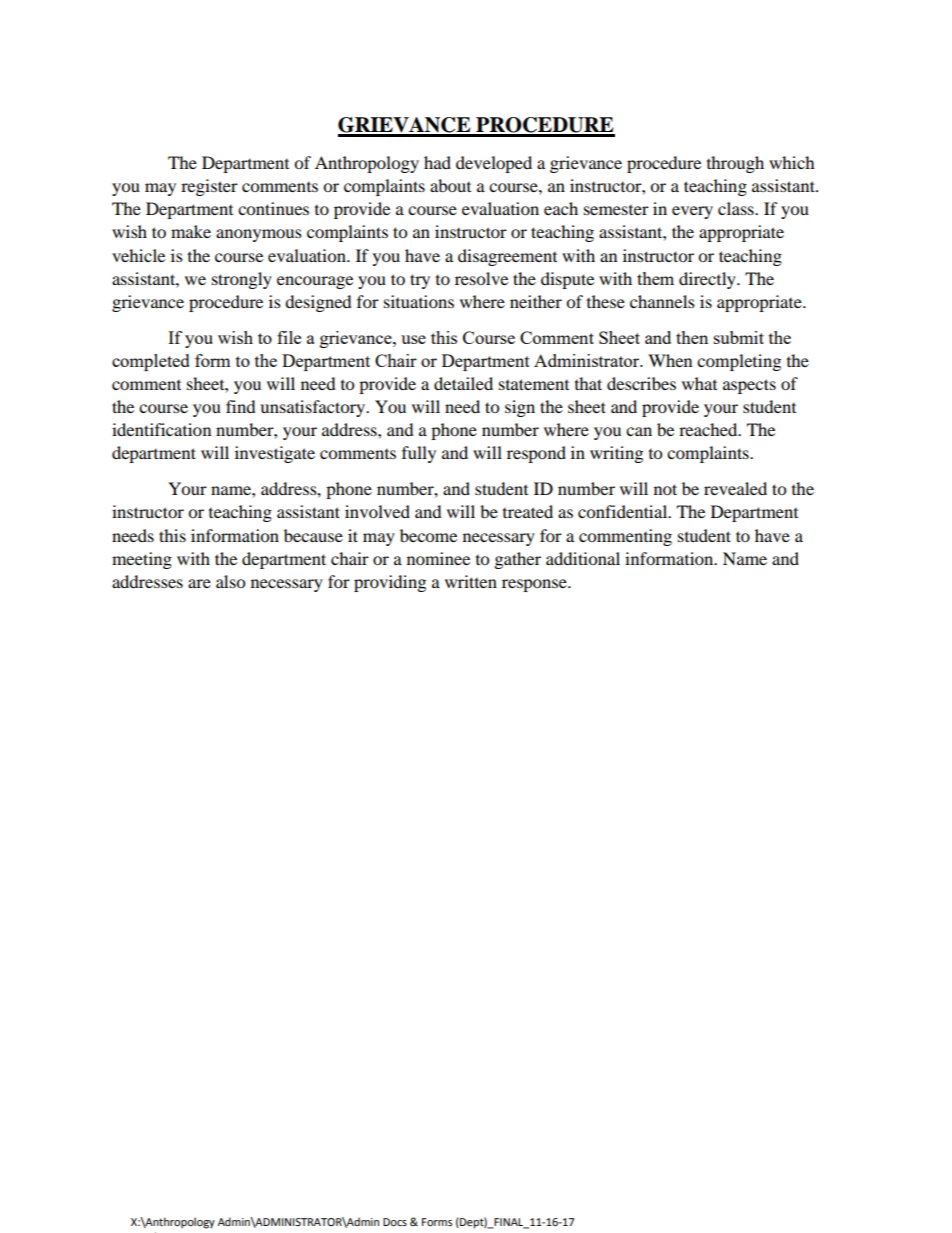 This document has width=952, height=1233. What do you see at coordinates (535, 585) in the document?
I see `response` at bounding box center [535, 585].
